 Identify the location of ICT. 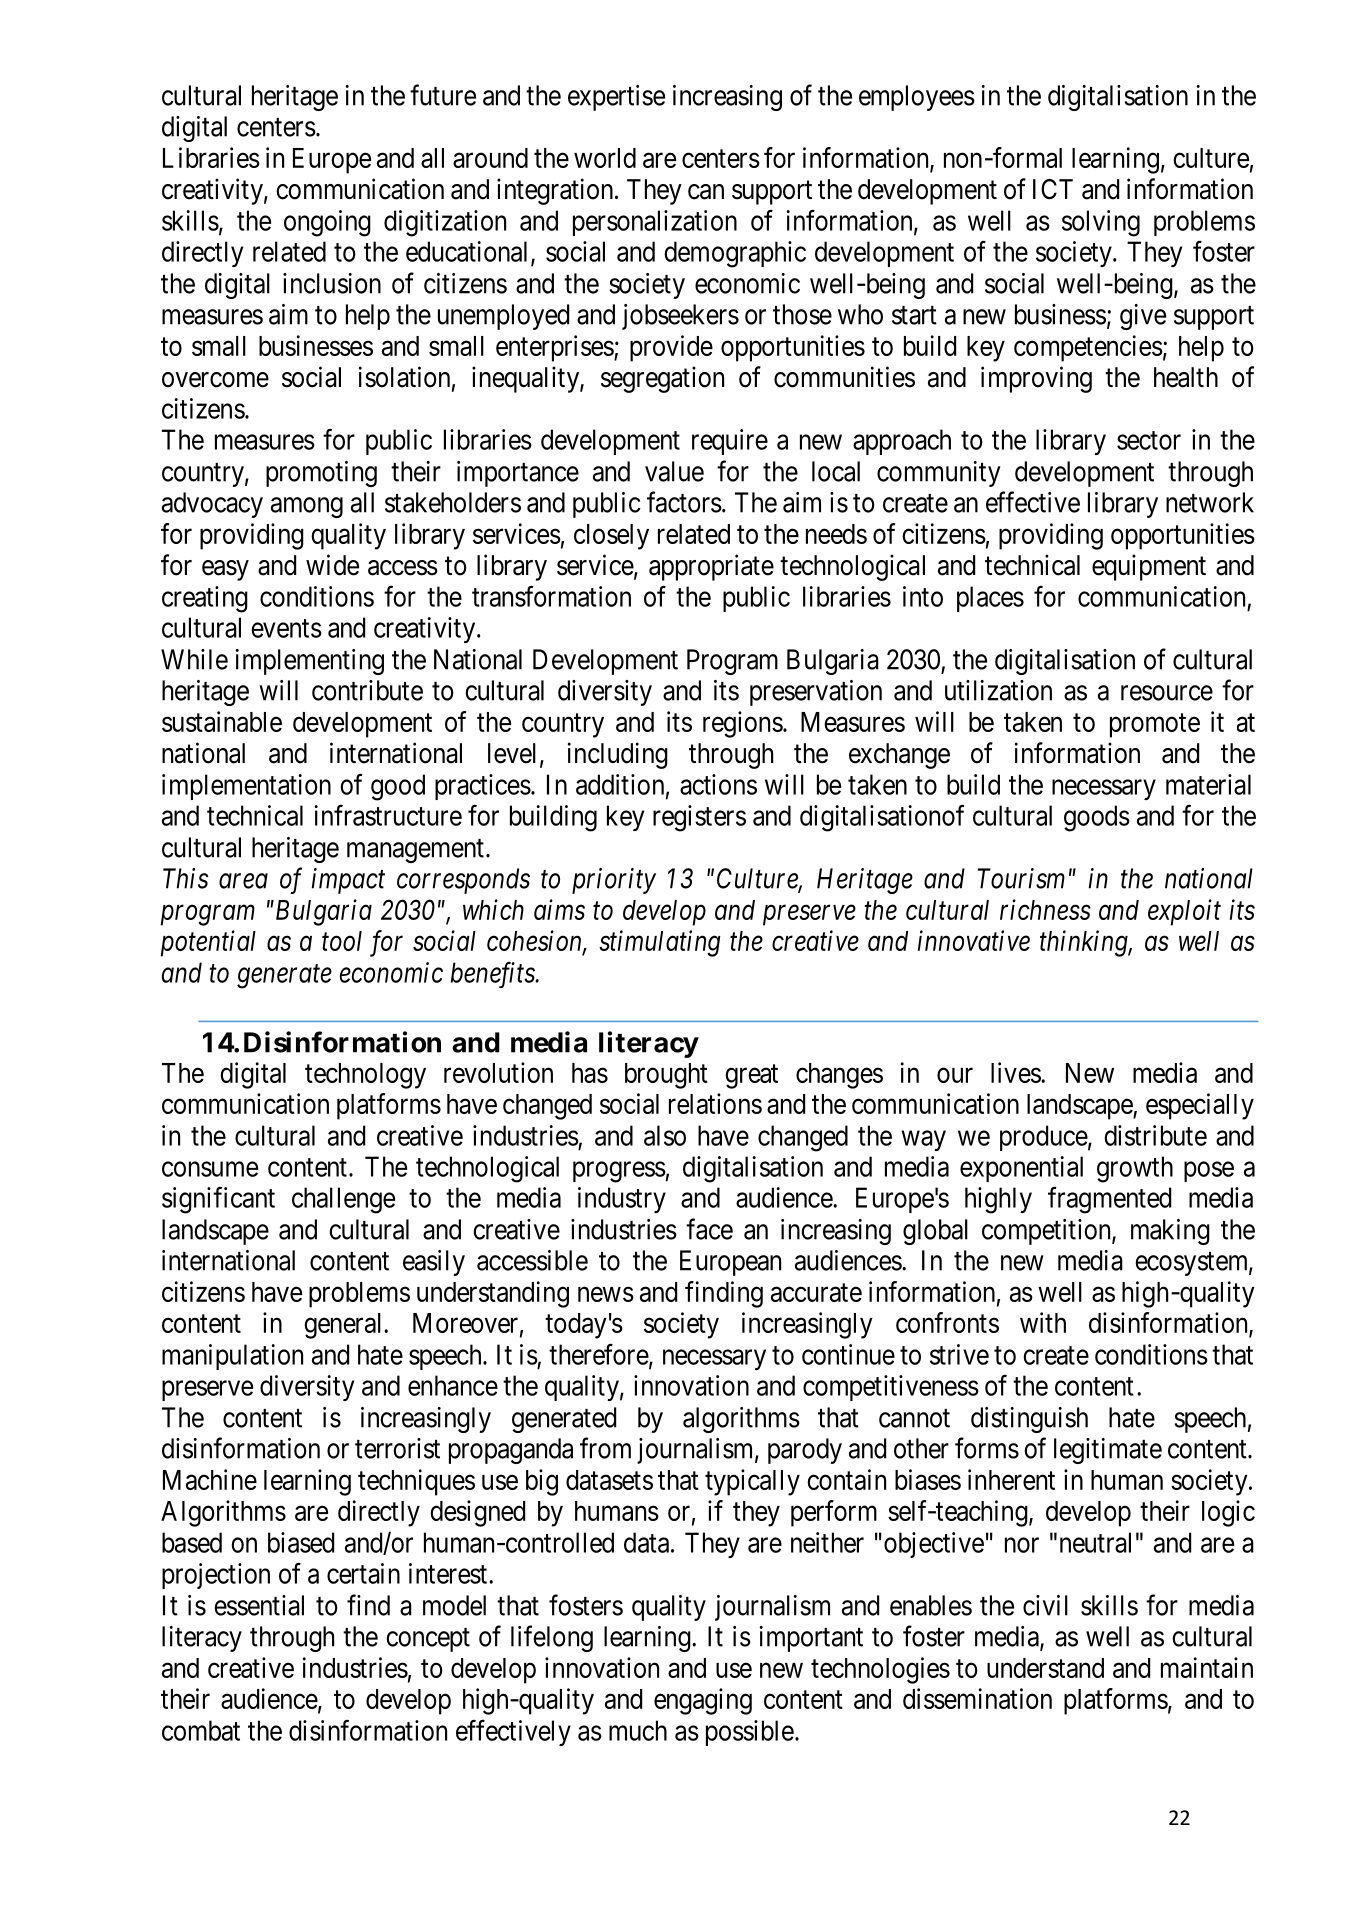
(1053, 189).
